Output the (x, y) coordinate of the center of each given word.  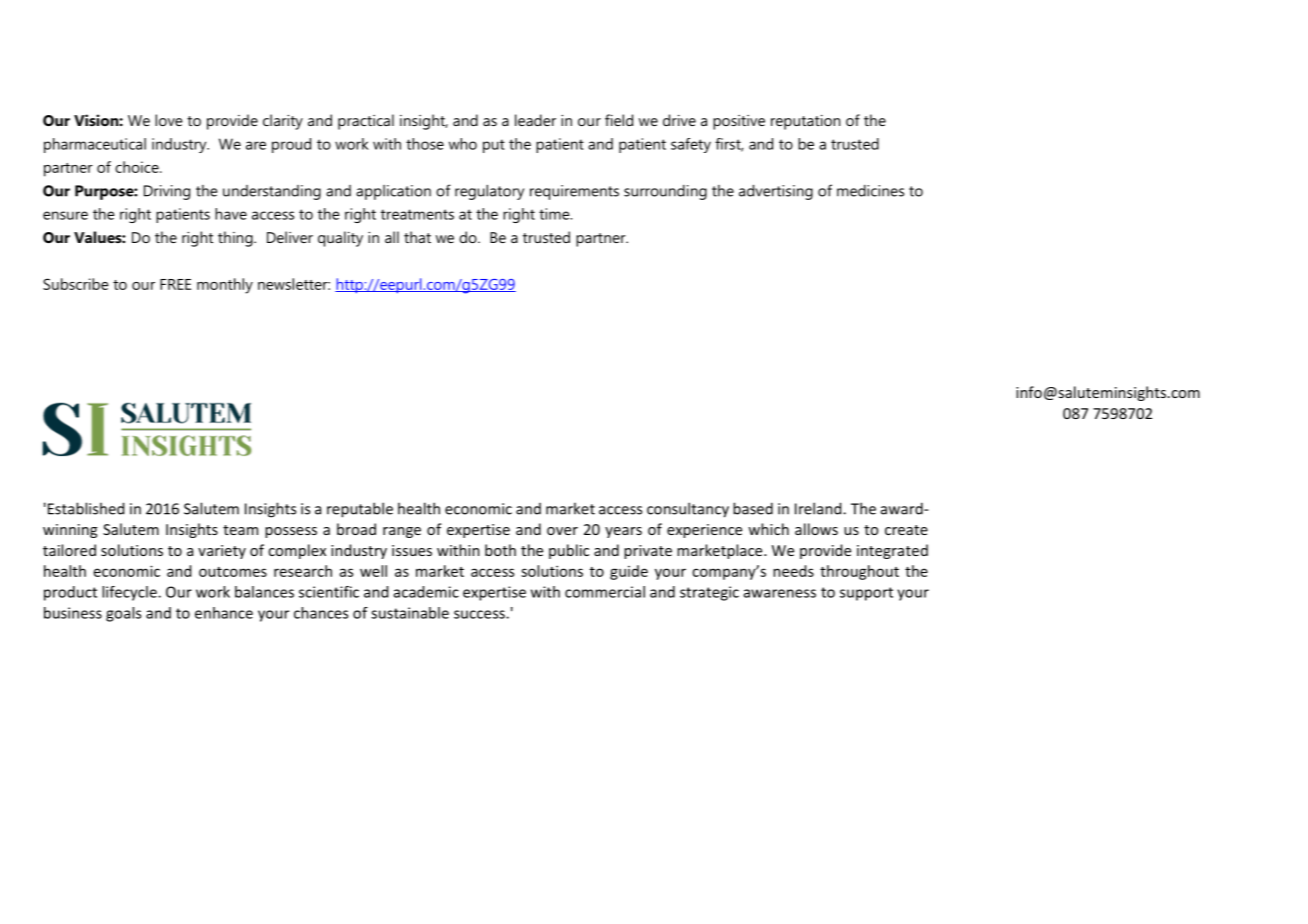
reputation (805, 122)
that (417, 237)
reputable (360, 510)
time (555, 214)
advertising (776, 192)
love (168, 120)
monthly (225, 286)
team (240, 530)
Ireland (819, 508)
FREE (175, 284)
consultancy (688, 510)
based (753, 508)
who (463, 144)
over (562, 531)
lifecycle (130, 593)
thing (236, 239)
